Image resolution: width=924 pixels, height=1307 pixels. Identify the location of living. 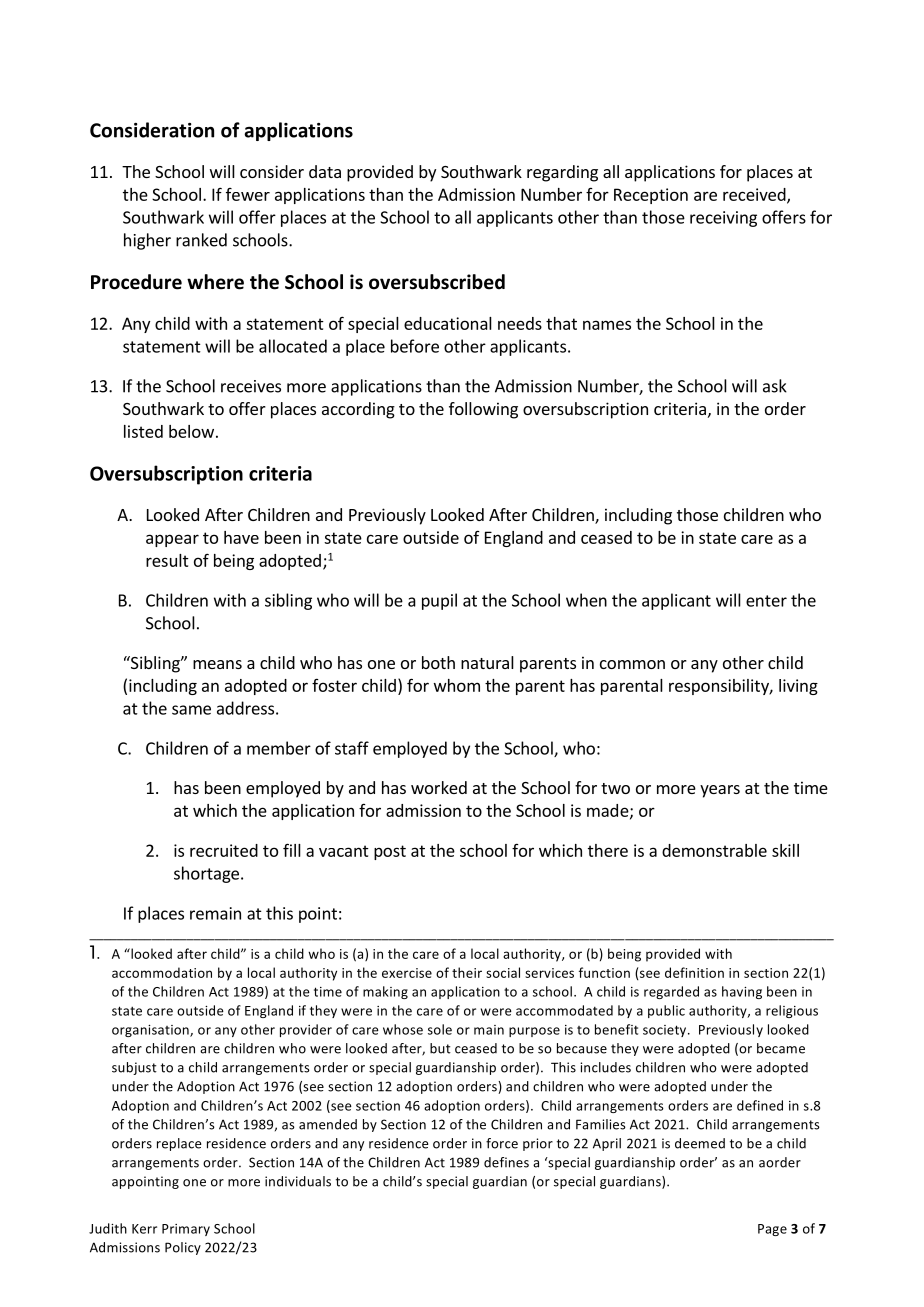
(798, 687).
